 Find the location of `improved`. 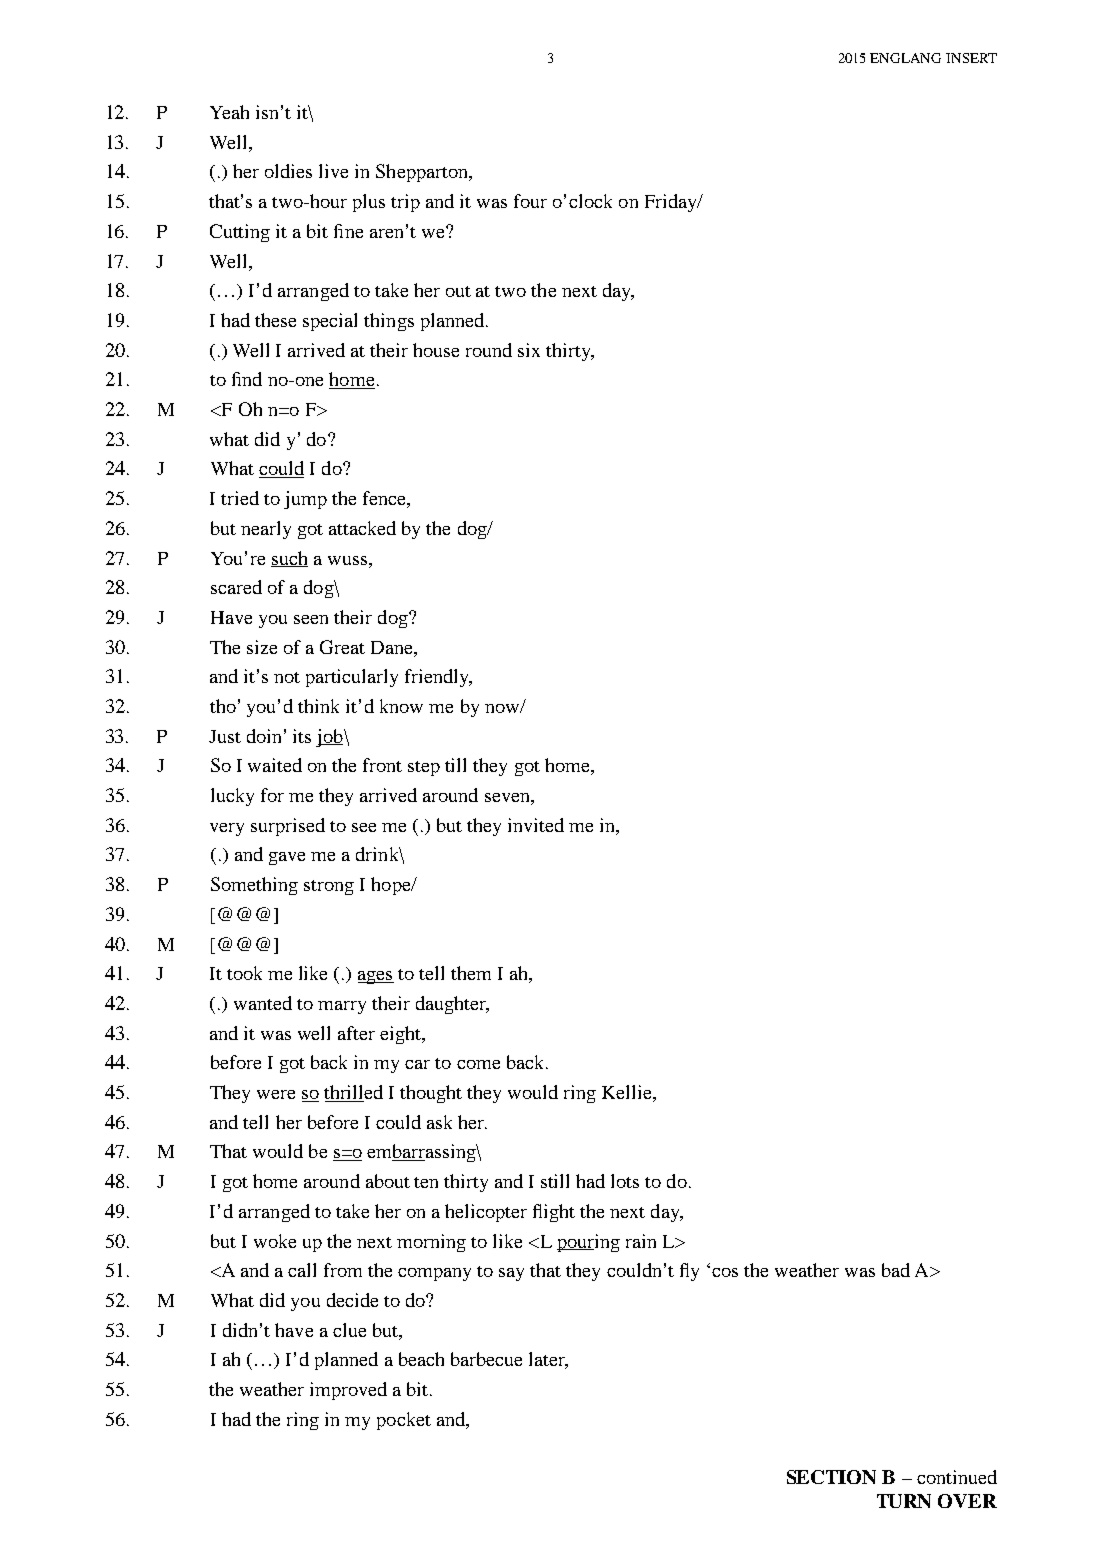

improved is located at coordinates (348, 1391).
